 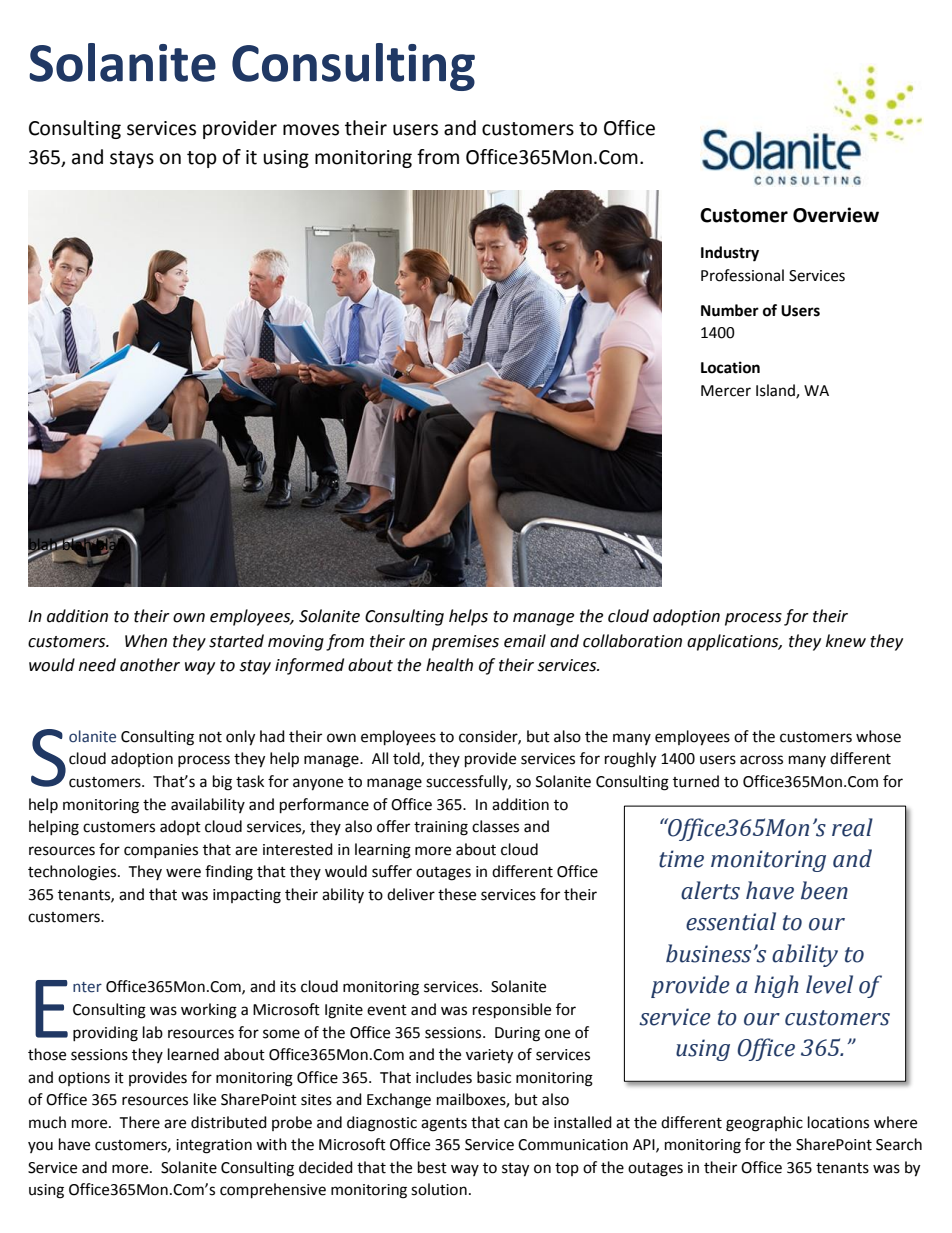 I want to click on premises, so click(x=465, y=643).
